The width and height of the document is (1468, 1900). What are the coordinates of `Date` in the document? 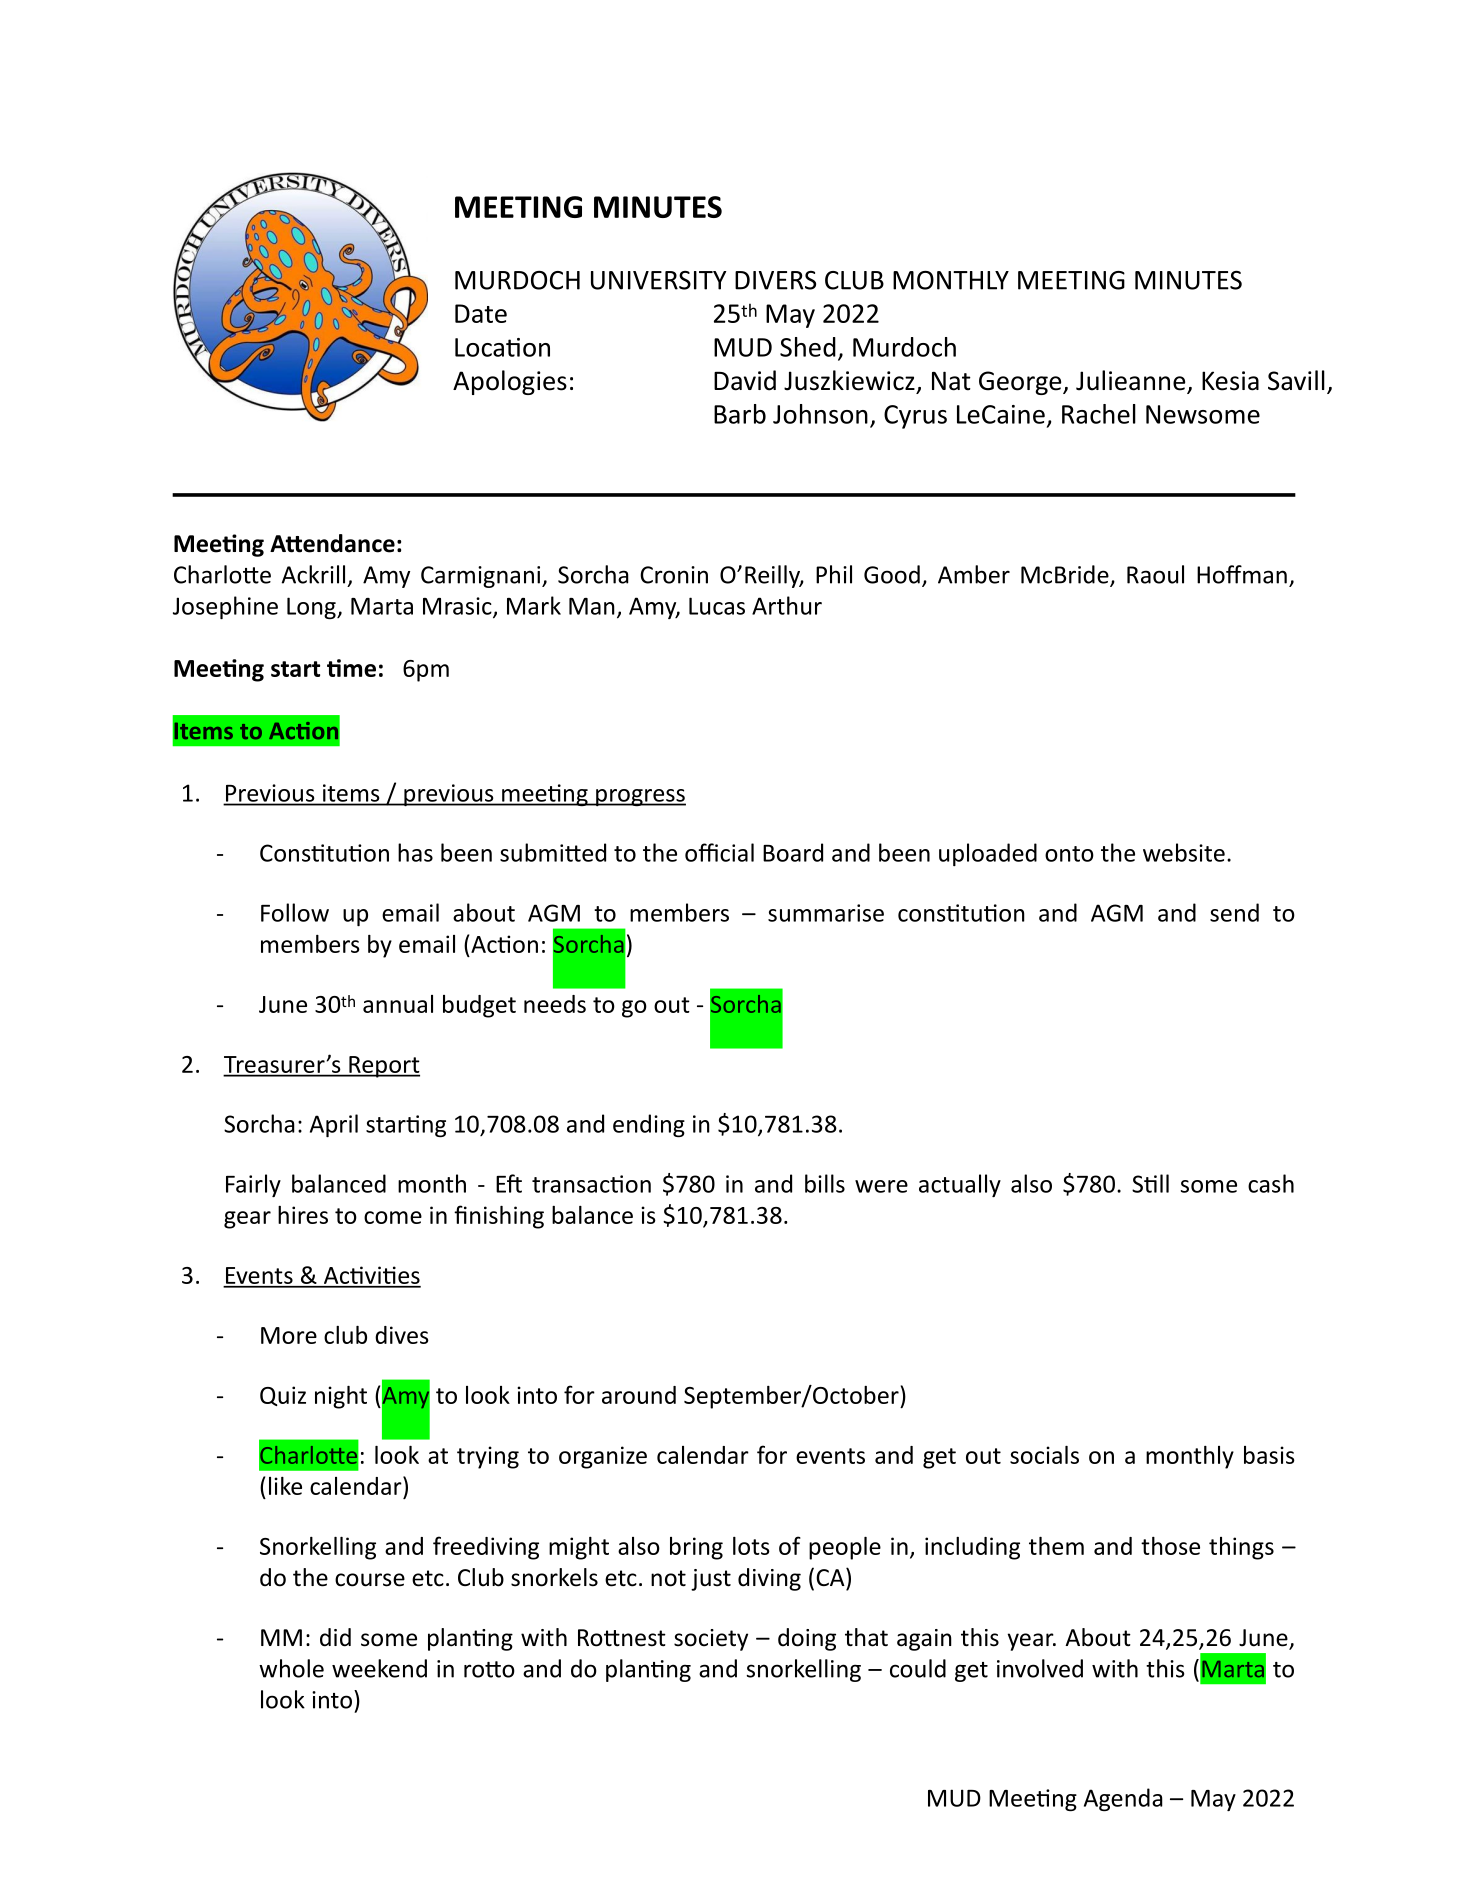 It's located at (481, 313).
